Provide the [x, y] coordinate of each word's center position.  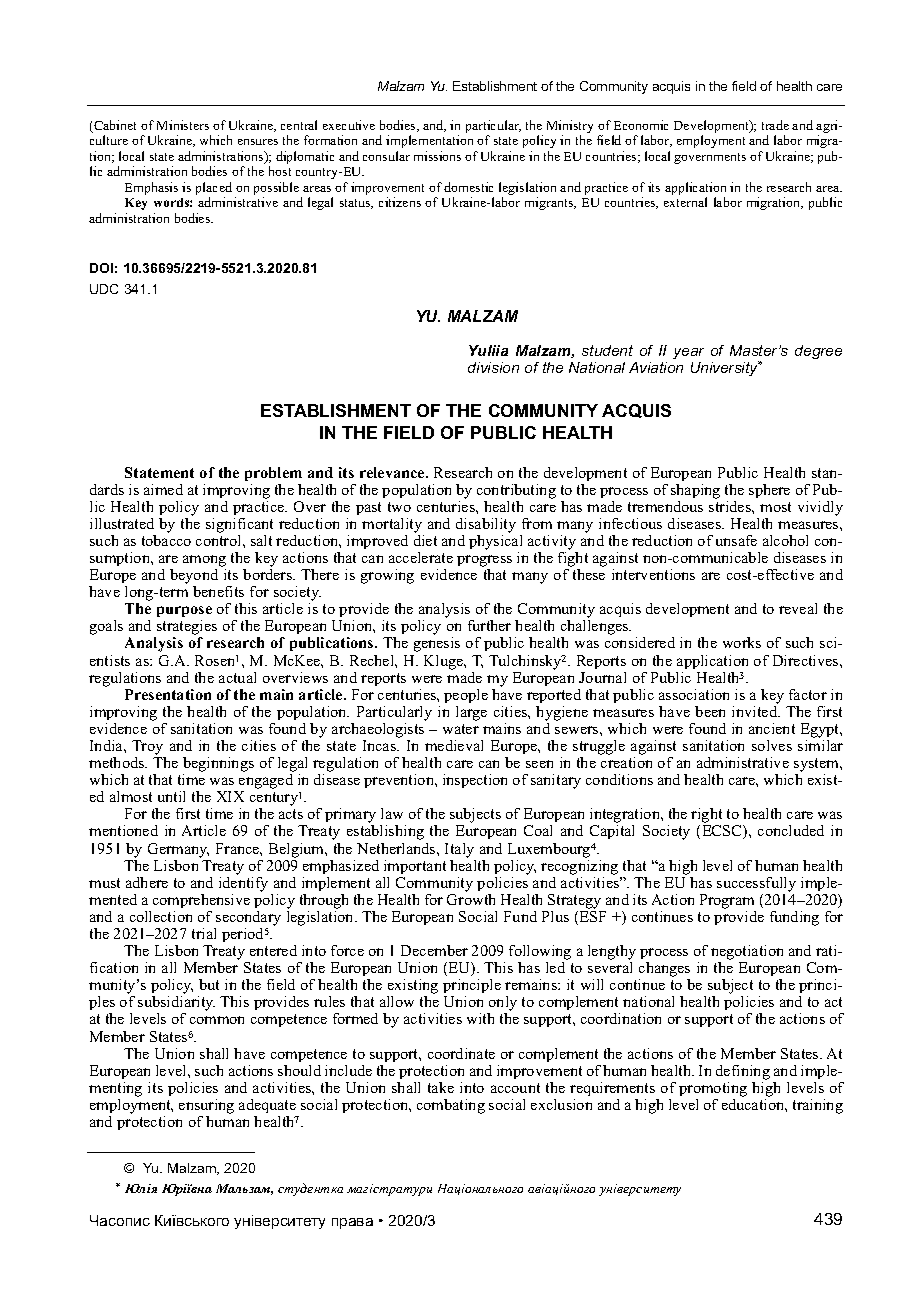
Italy [459, 850]
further [489, 625]
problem [273, 474]
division [493, 367]
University [726, 368]
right [708, 817]
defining [743, 1072]
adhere [147, 882]
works [742, 642]
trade [775, 125]
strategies [186, 629]
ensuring [206, 1106]
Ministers [183, 125]
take [441, 1087]
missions [437, 156]
